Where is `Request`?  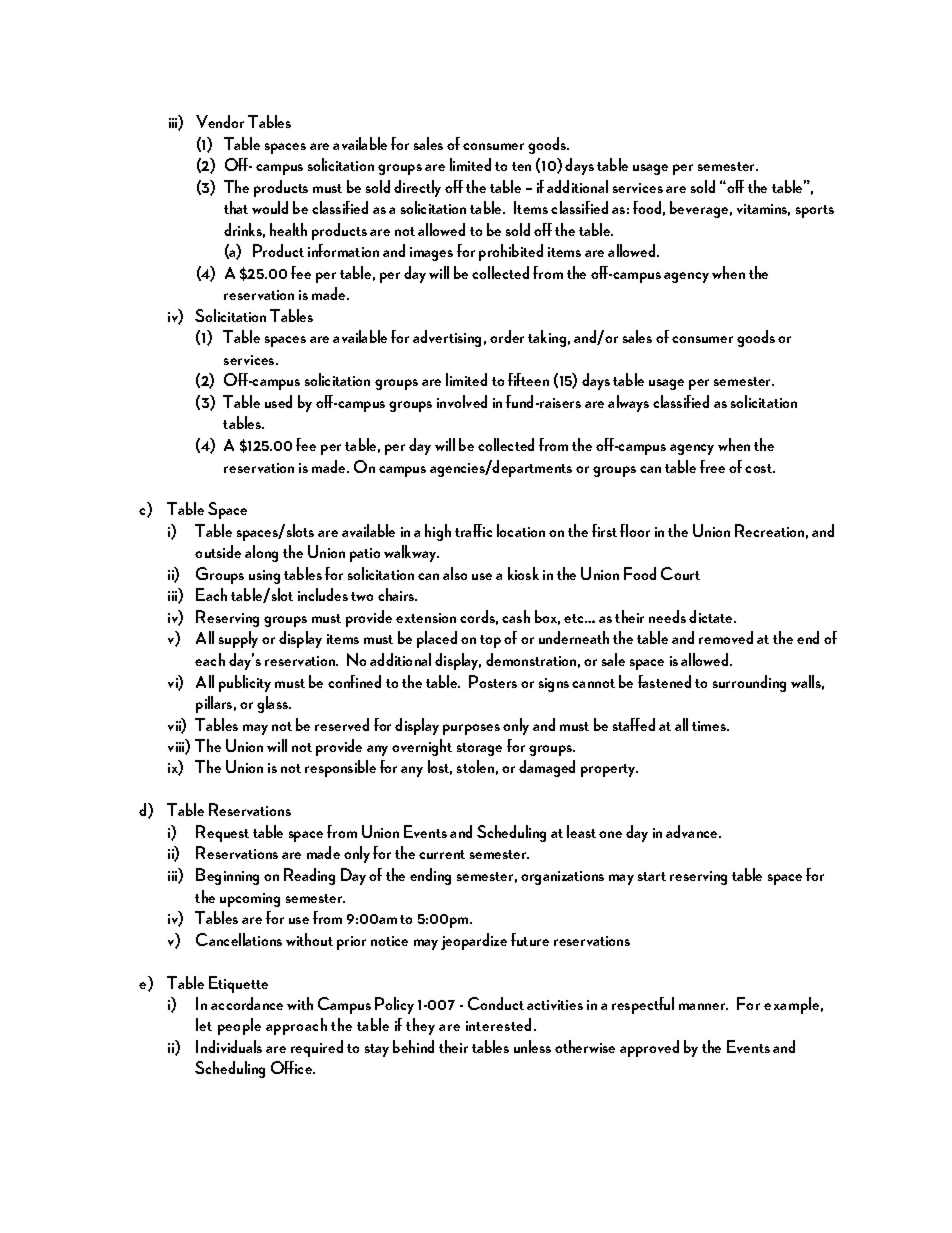 Request is located at coordinates (222, 833).
